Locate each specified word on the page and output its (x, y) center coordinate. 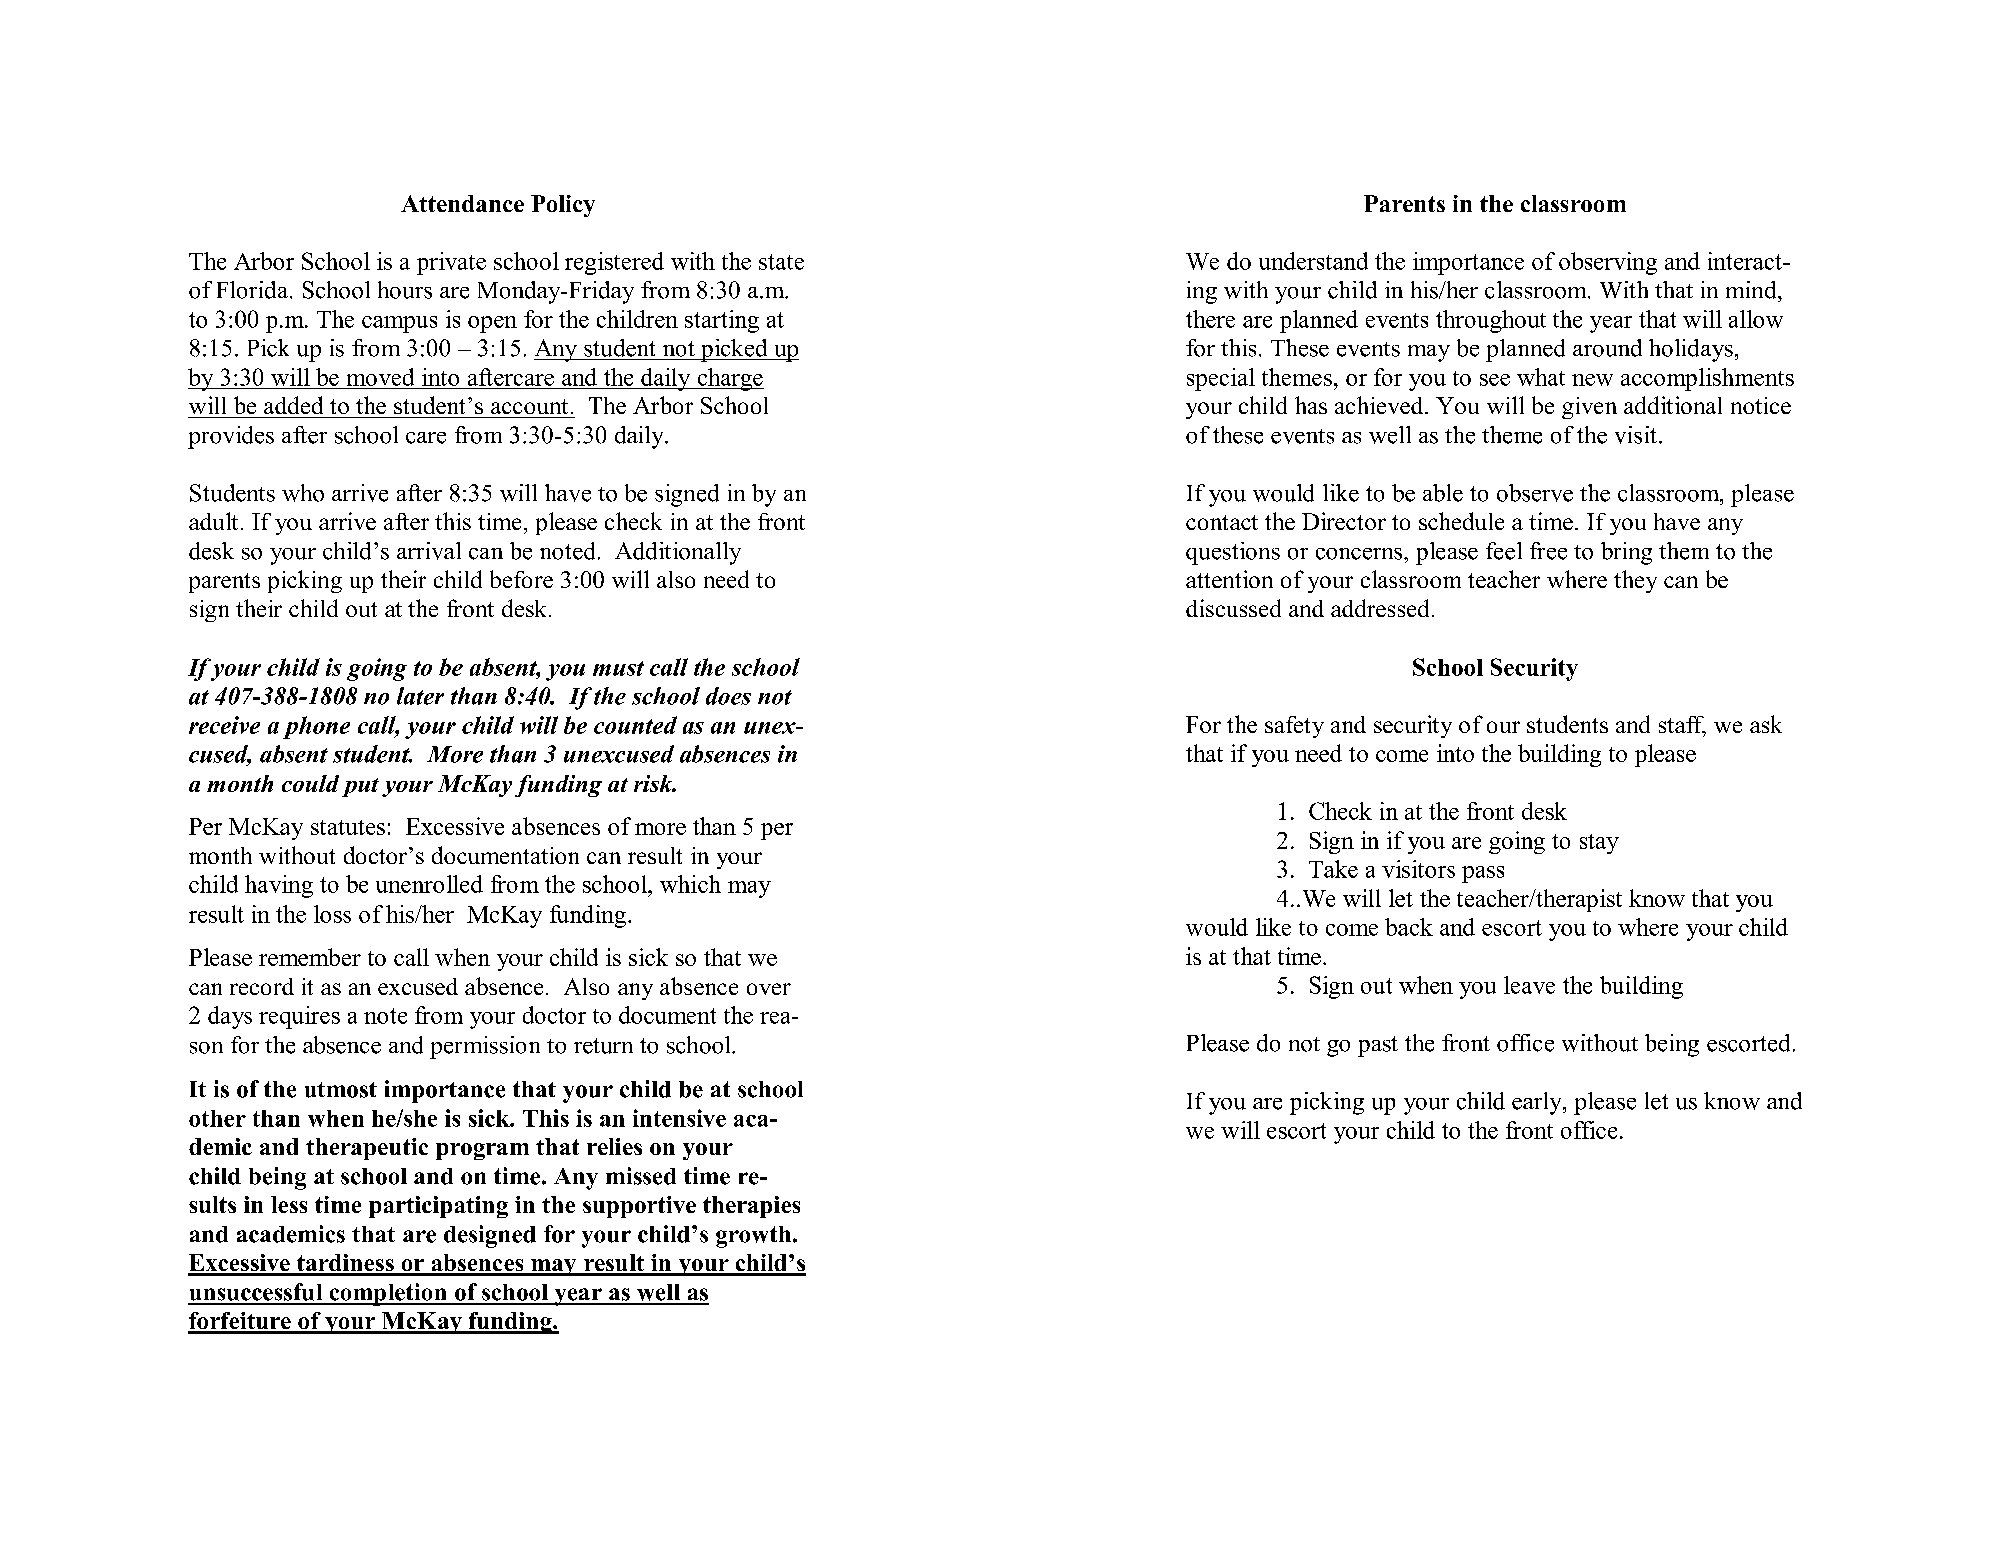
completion (388, 1294)
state (781, 262)
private (451, 263)
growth (753, 1237)
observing (1608, 263)
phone (316, 727)
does (728, 696)
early (1538, 1103)
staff (1682, 726)
